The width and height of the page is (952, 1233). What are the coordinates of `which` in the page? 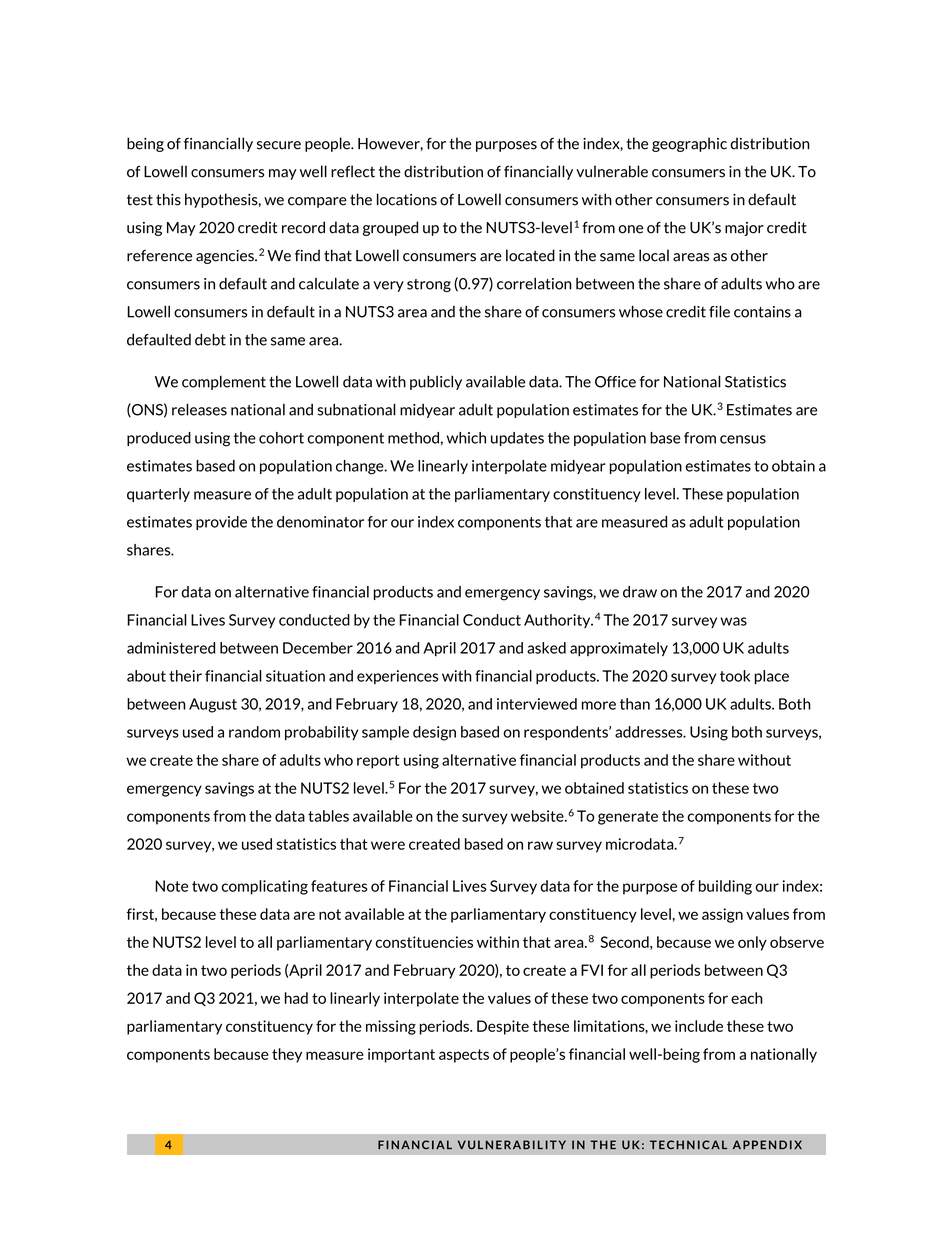 It's located at (466, 438).
